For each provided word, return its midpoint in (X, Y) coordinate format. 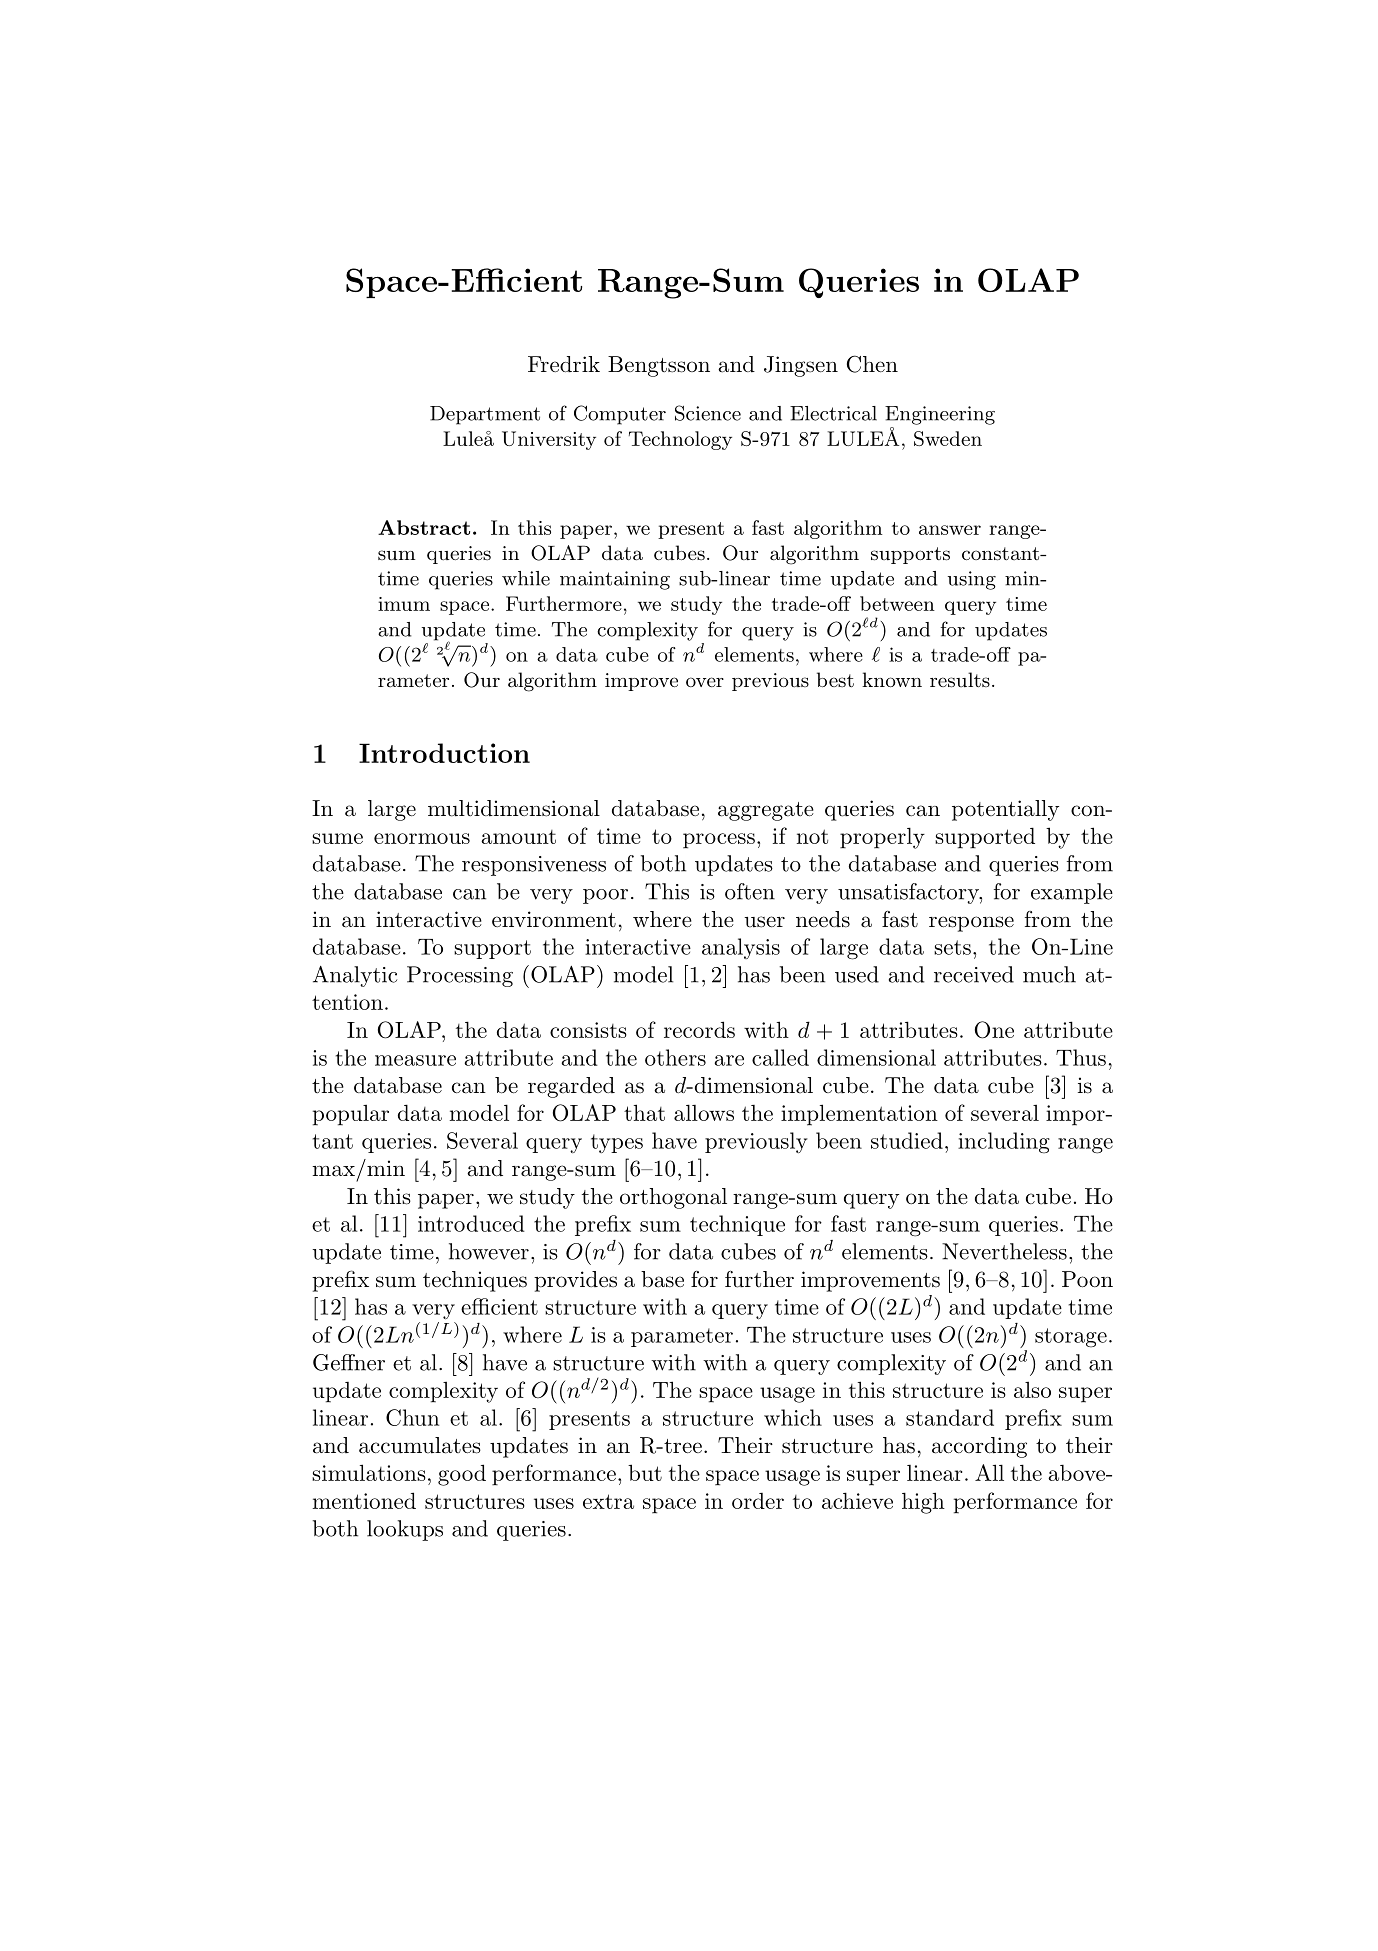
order (758, 1501)
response (971, 924)
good (462, 1475)
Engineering (940, 415)
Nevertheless (1004, 1251)
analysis (741, 948)
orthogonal (673, 1198)
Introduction (444, 753)
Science (708, 413)
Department (485, 415)
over (705, 682)
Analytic (355, 976)
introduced (471, 1223)
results (960, 680)
